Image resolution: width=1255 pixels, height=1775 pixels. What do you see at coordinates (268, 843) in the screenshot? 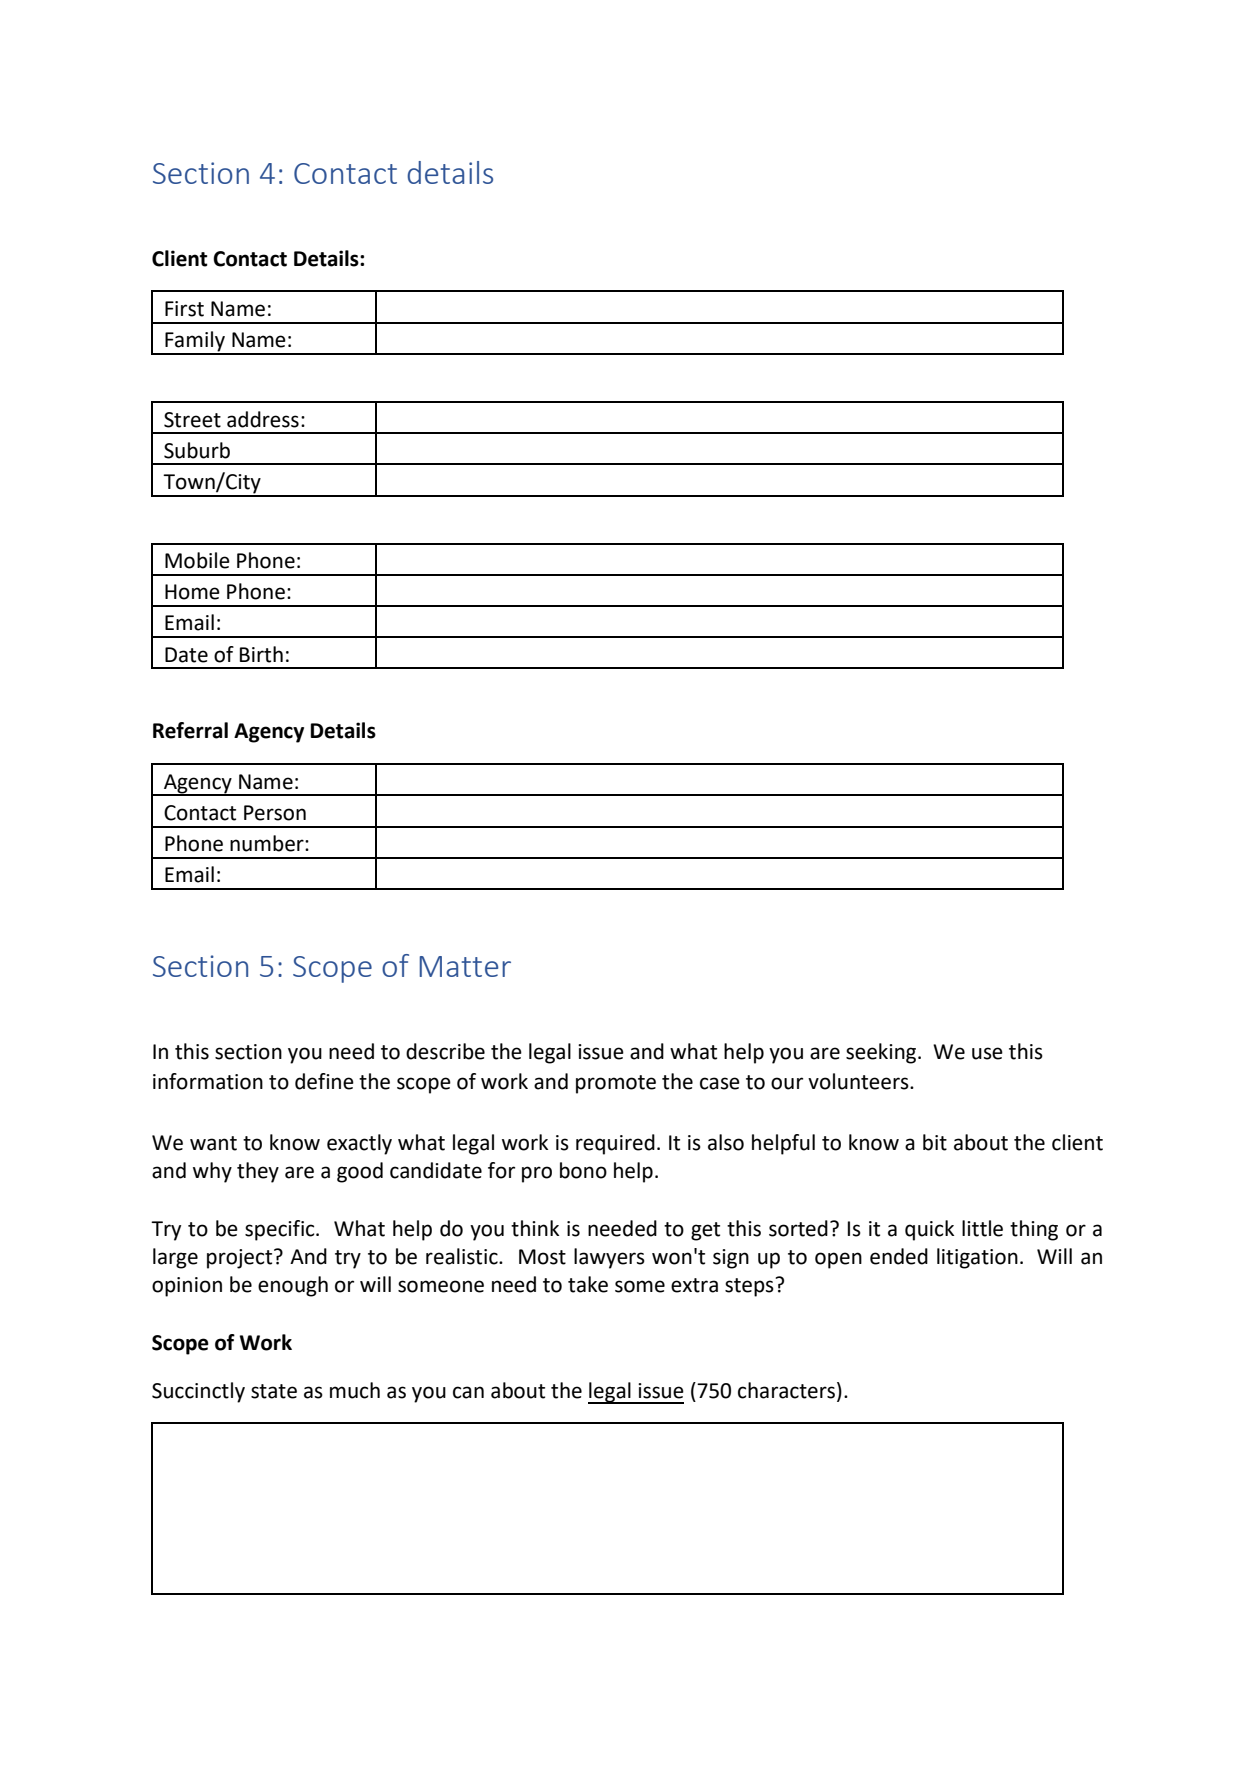
I see `number` at bounding box center [268, 843].
